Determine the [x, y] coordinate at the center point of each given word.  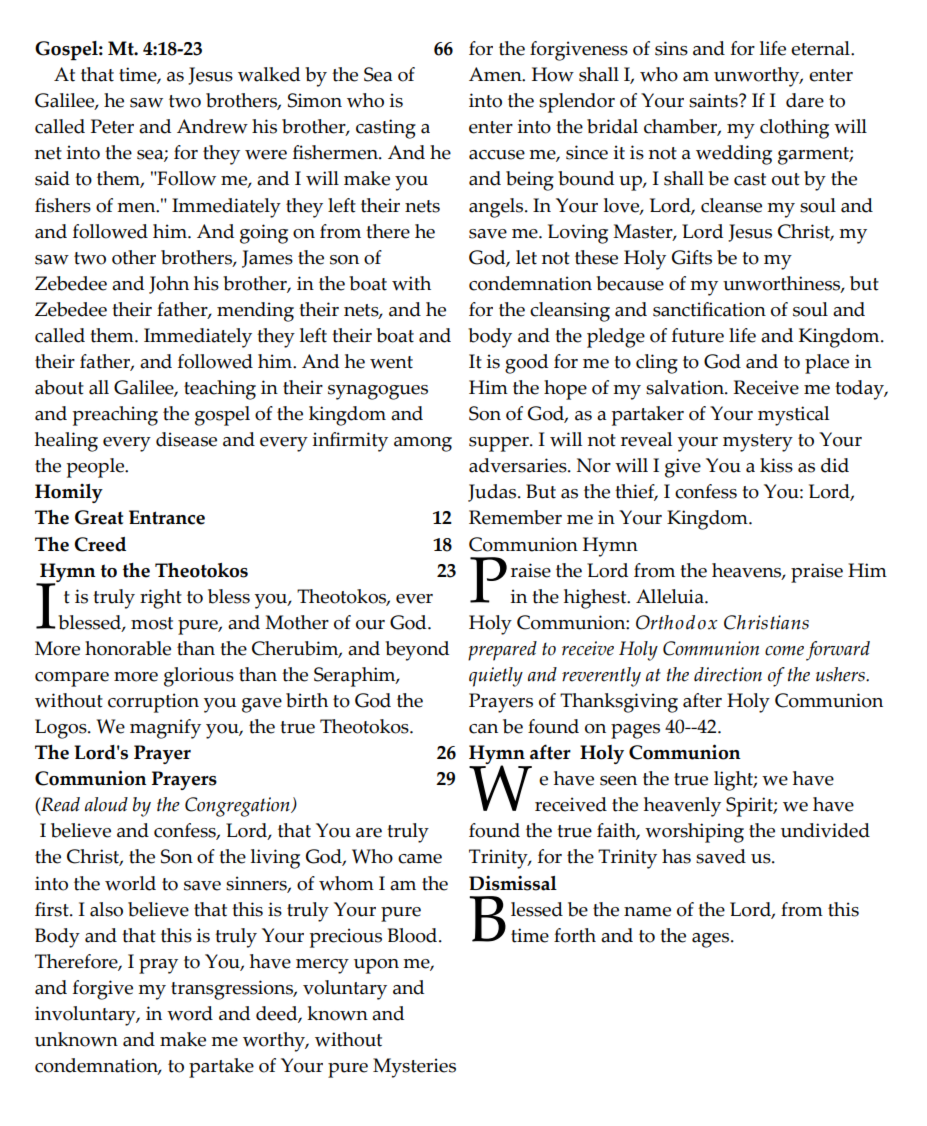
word [190, 1013]
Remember [515, 517]
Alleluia [671, 596]
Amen [496, 74]
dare [805, 100]
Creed [100, 544]
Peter [112, 126]
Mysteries [414, 1068]
